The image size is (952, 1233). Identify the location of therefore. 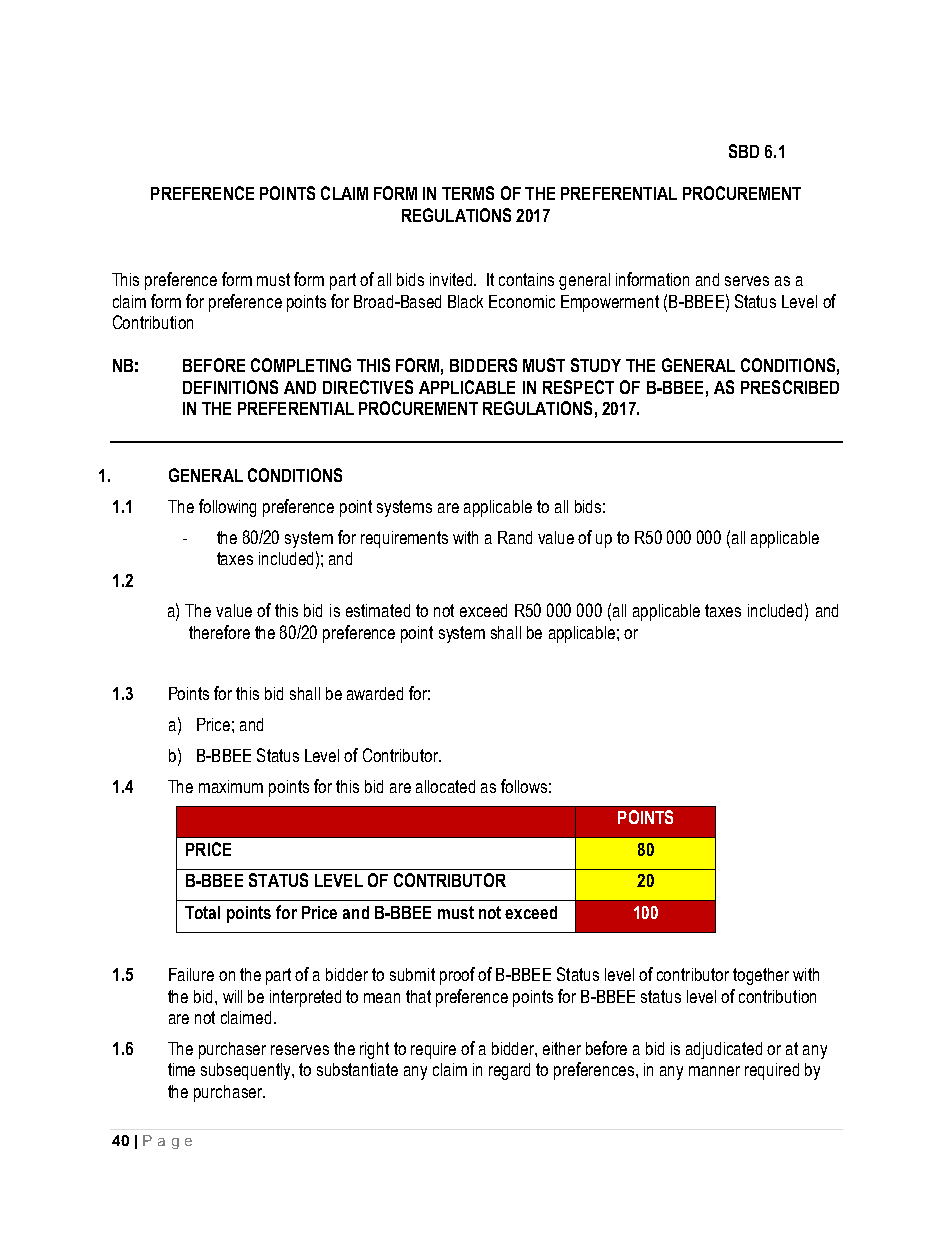
(219, 632).
